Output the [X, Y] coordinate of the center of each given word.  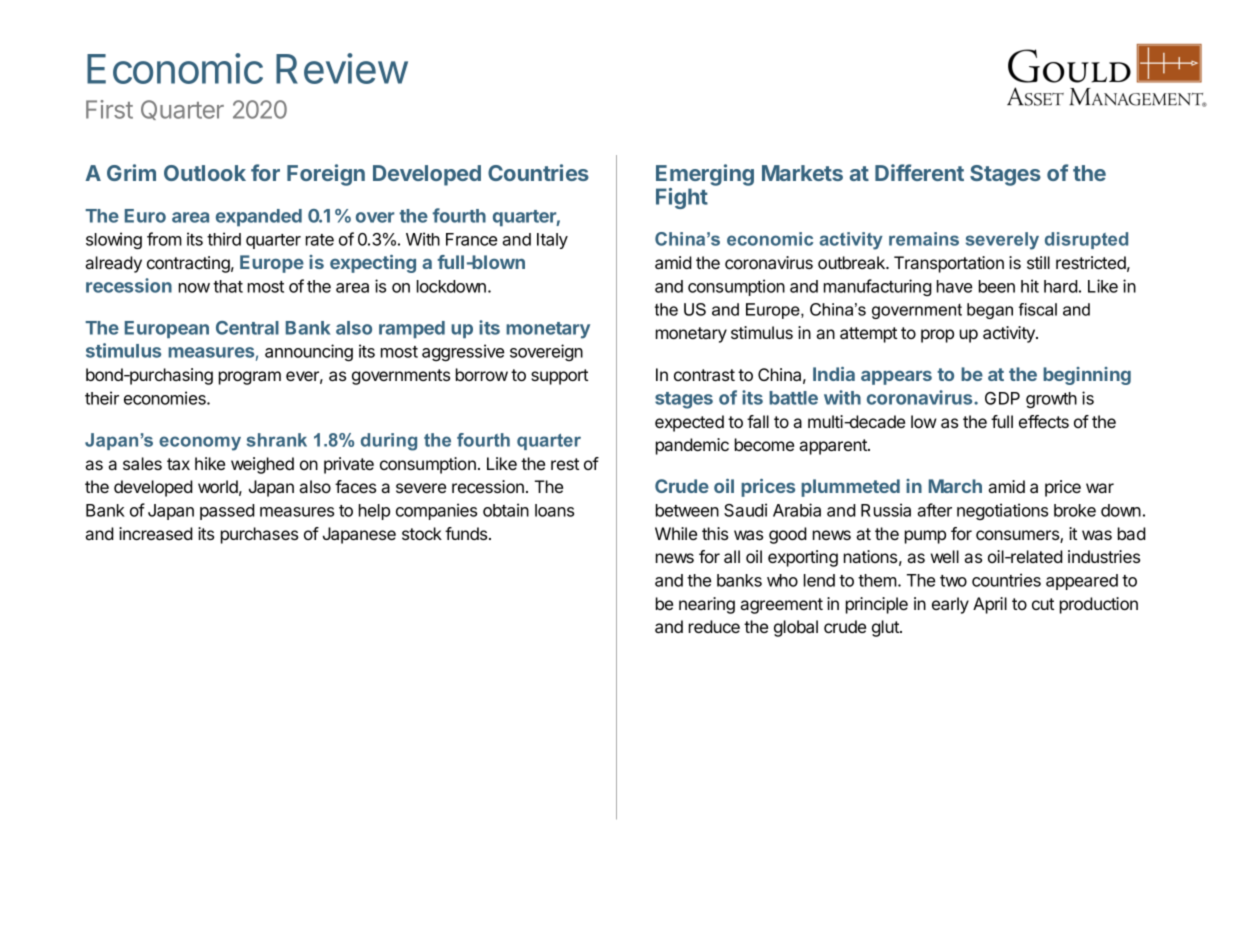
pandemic [692, 446]
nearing [707, 605]
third [224, 239]
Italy [552, 241]
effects [1044, 421]
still [1038, 262]
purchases [259, 535]
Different [919, 172]
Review [342, 68]
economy [200, 443]
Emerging [705, 176]
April [990, 605]
